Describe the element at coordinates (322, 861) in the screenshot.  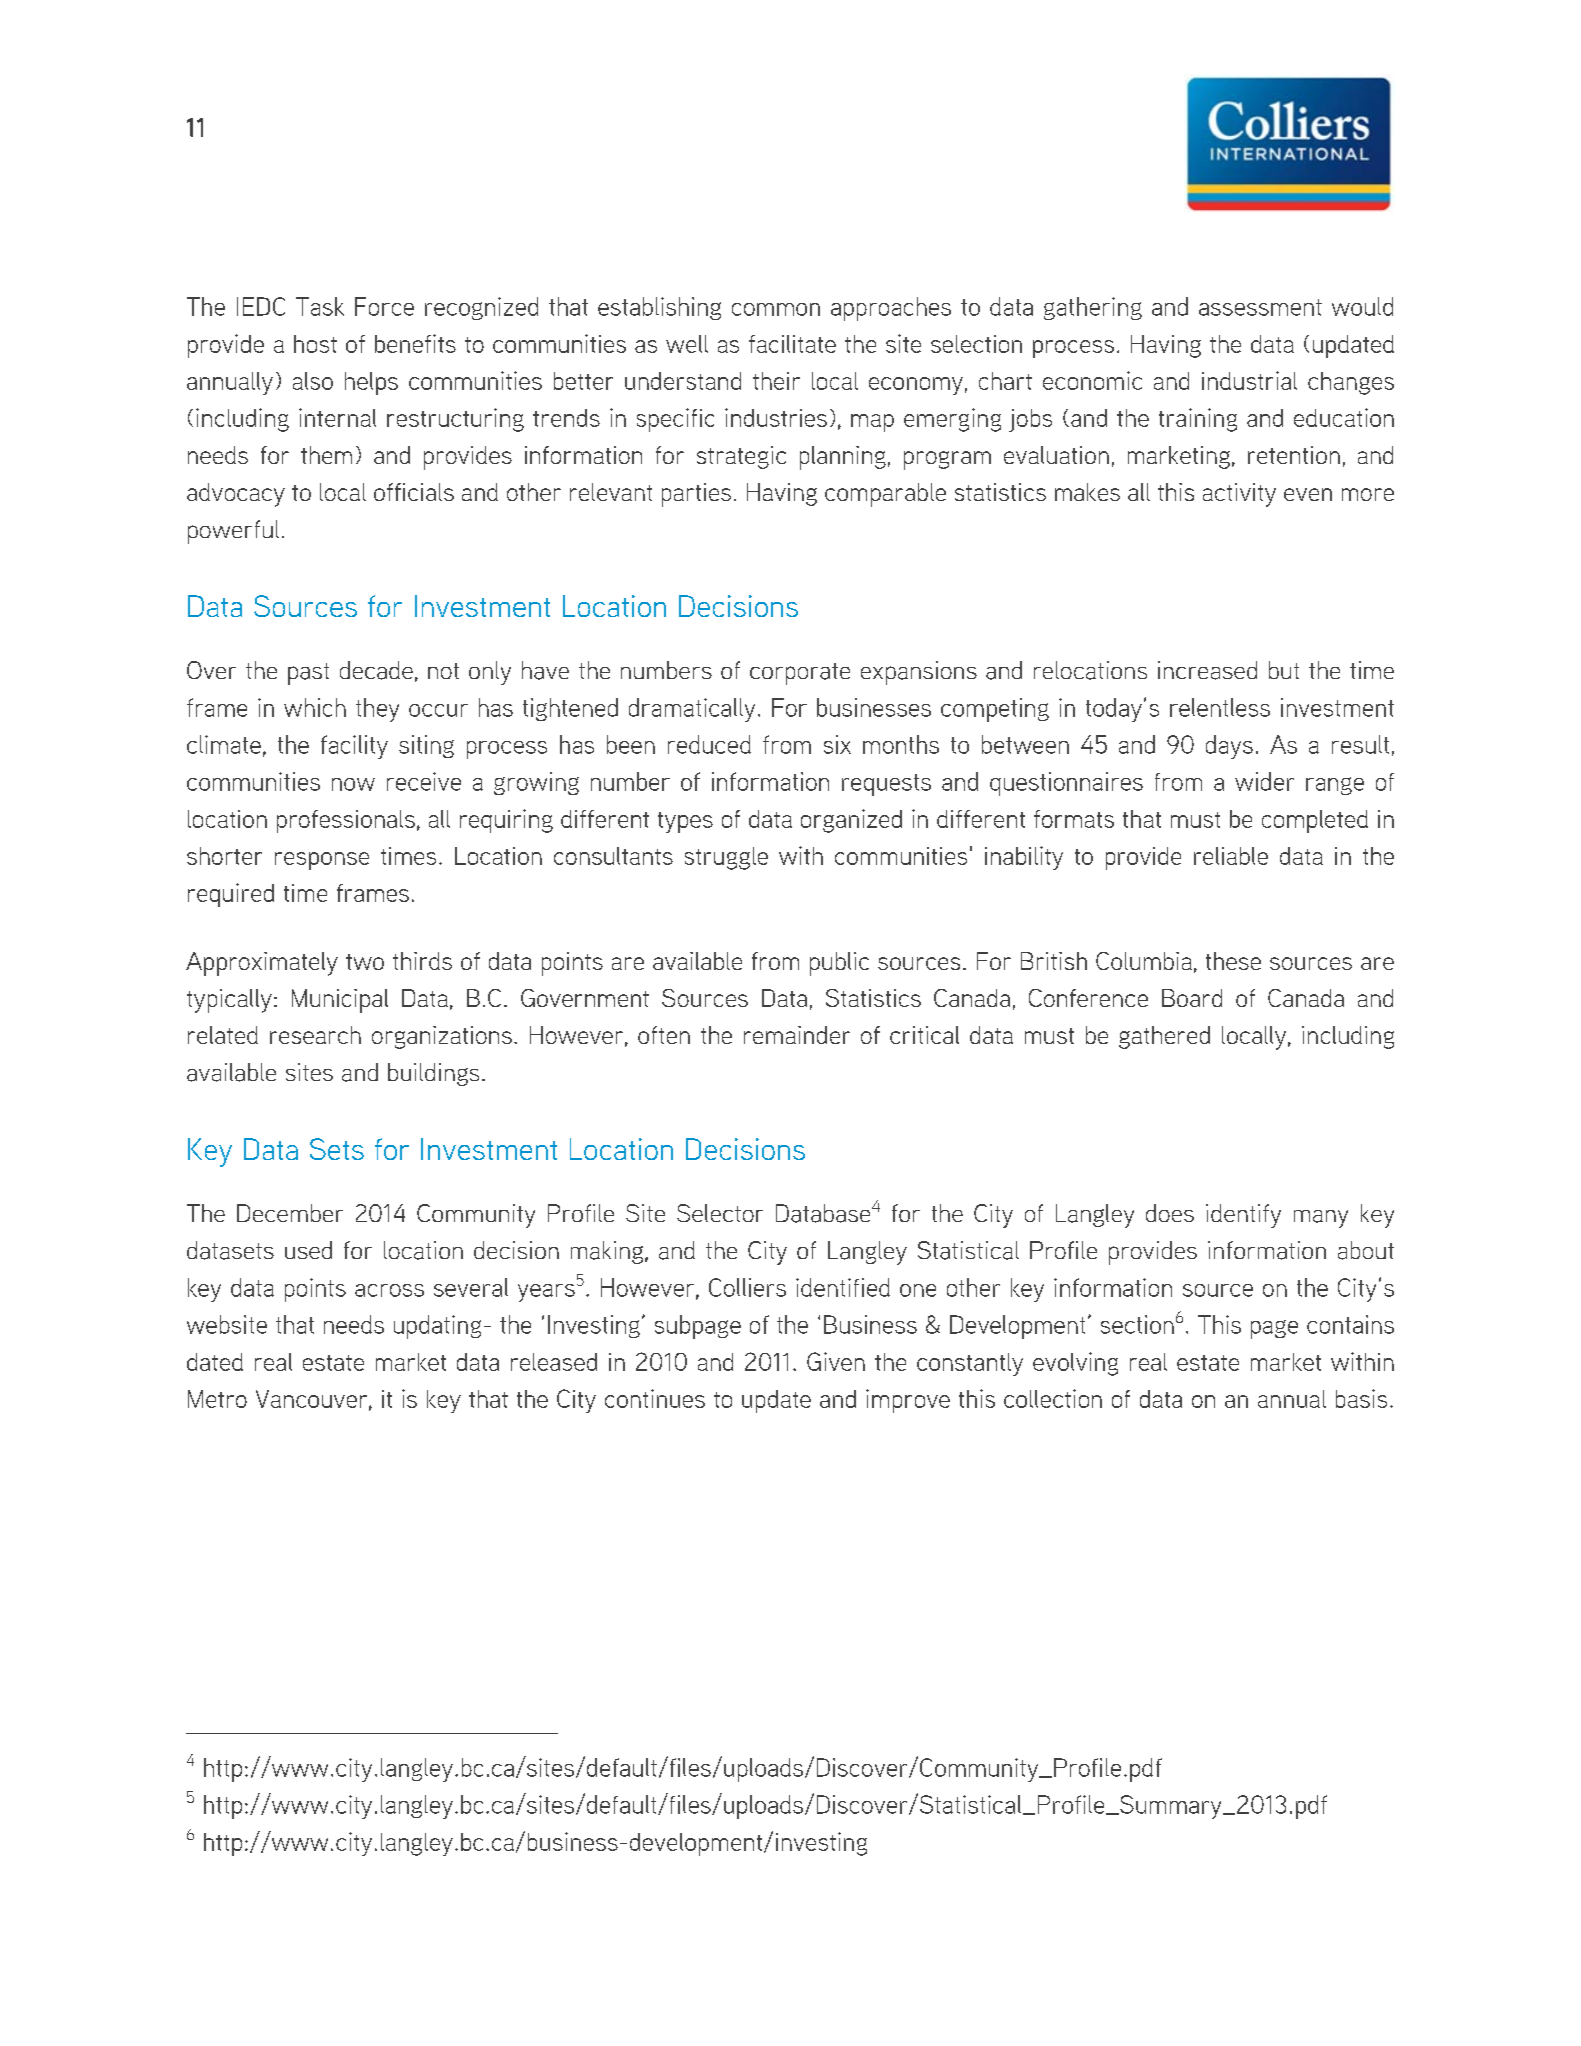
I see `response` at that location.
